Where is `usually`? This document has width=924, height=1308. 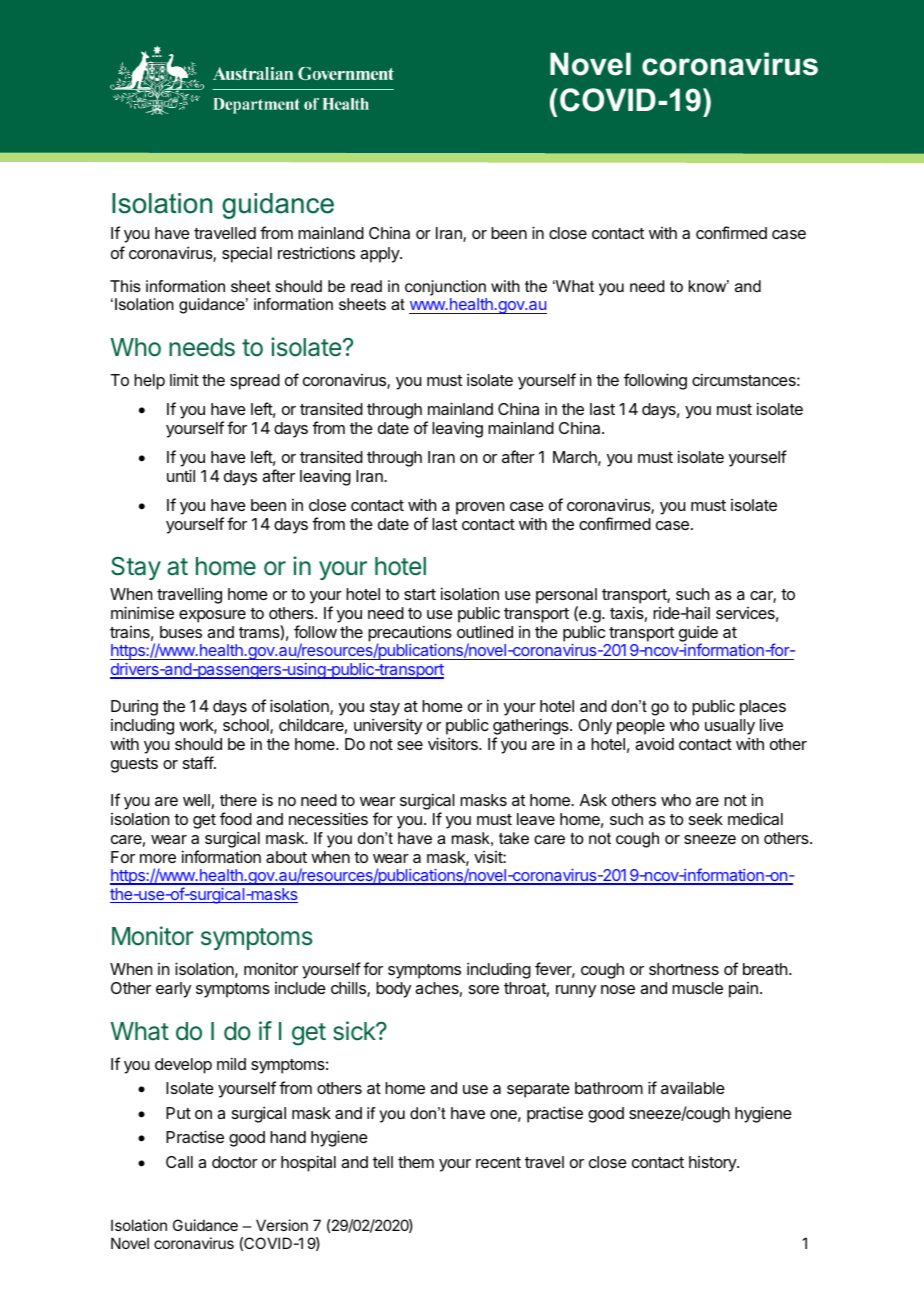 usually is located at coordinates (730, 728).
